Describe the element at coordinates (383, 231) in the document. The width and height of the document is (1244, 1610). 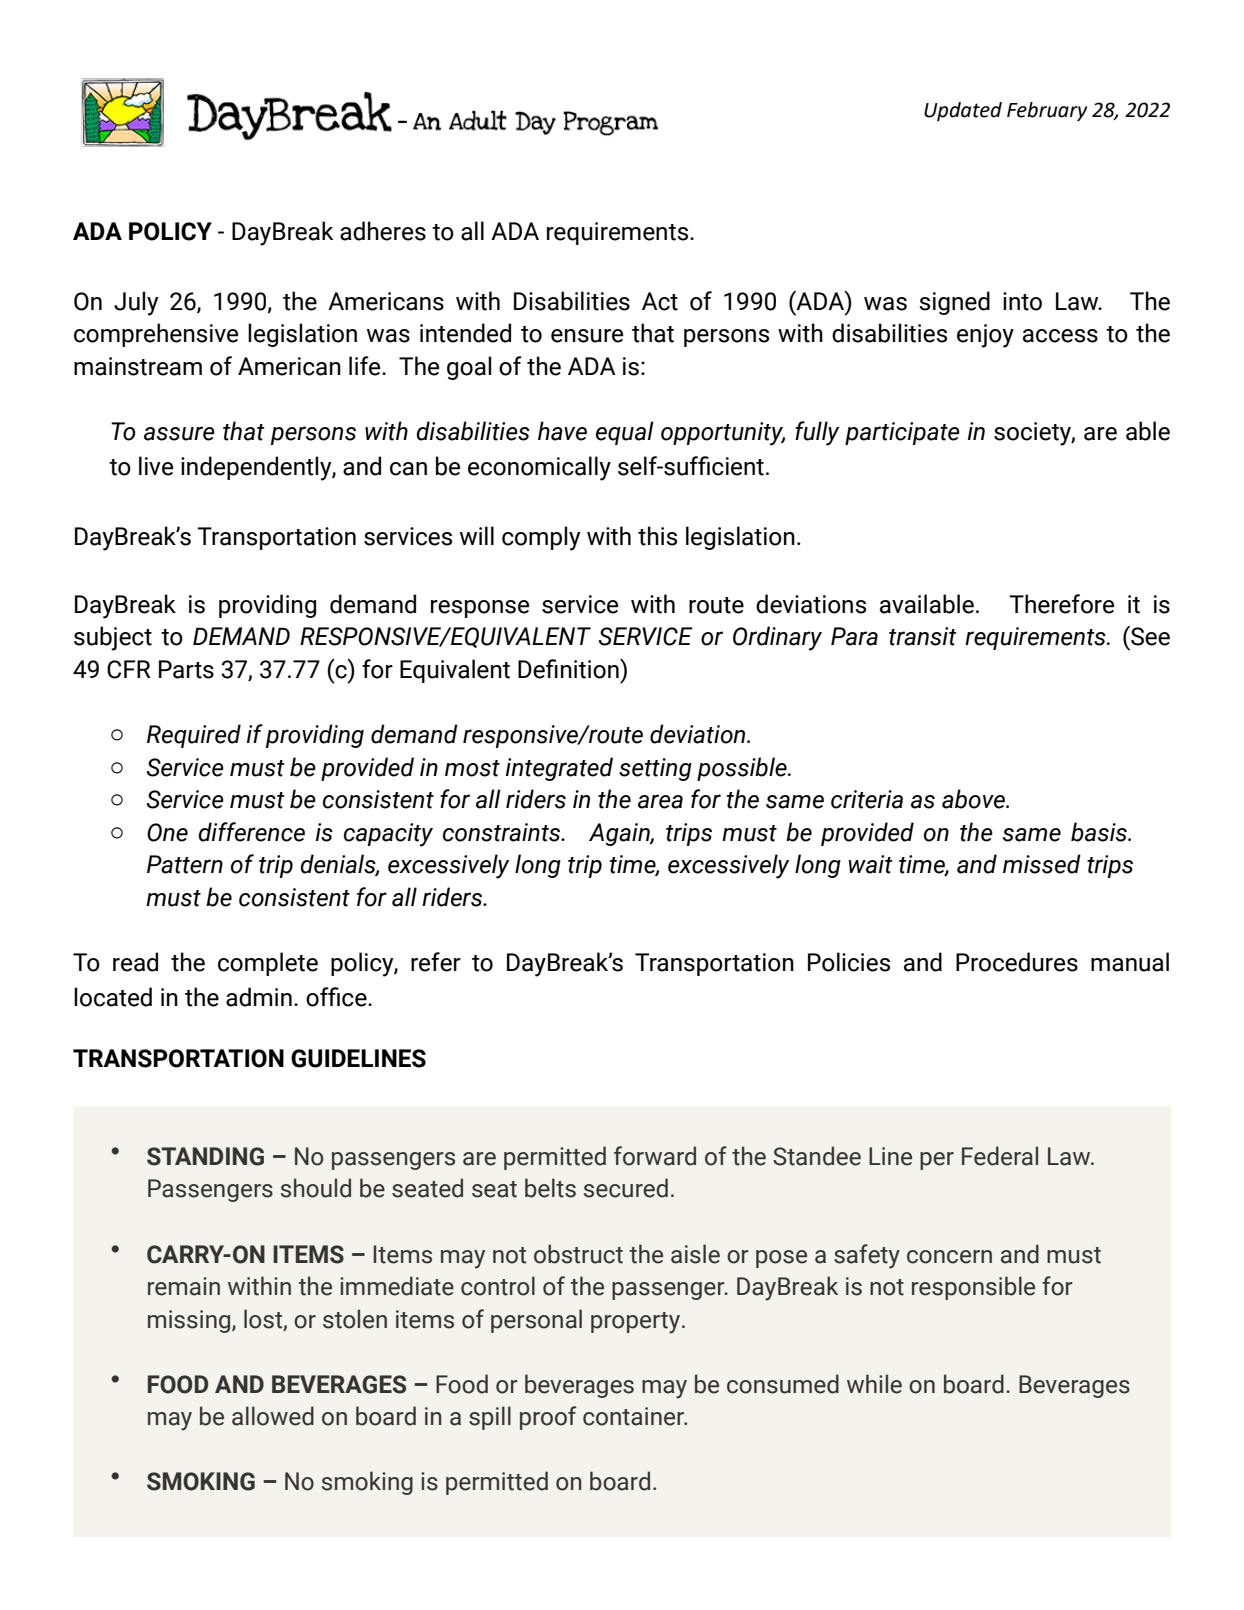
I see `adheres` at that location.
